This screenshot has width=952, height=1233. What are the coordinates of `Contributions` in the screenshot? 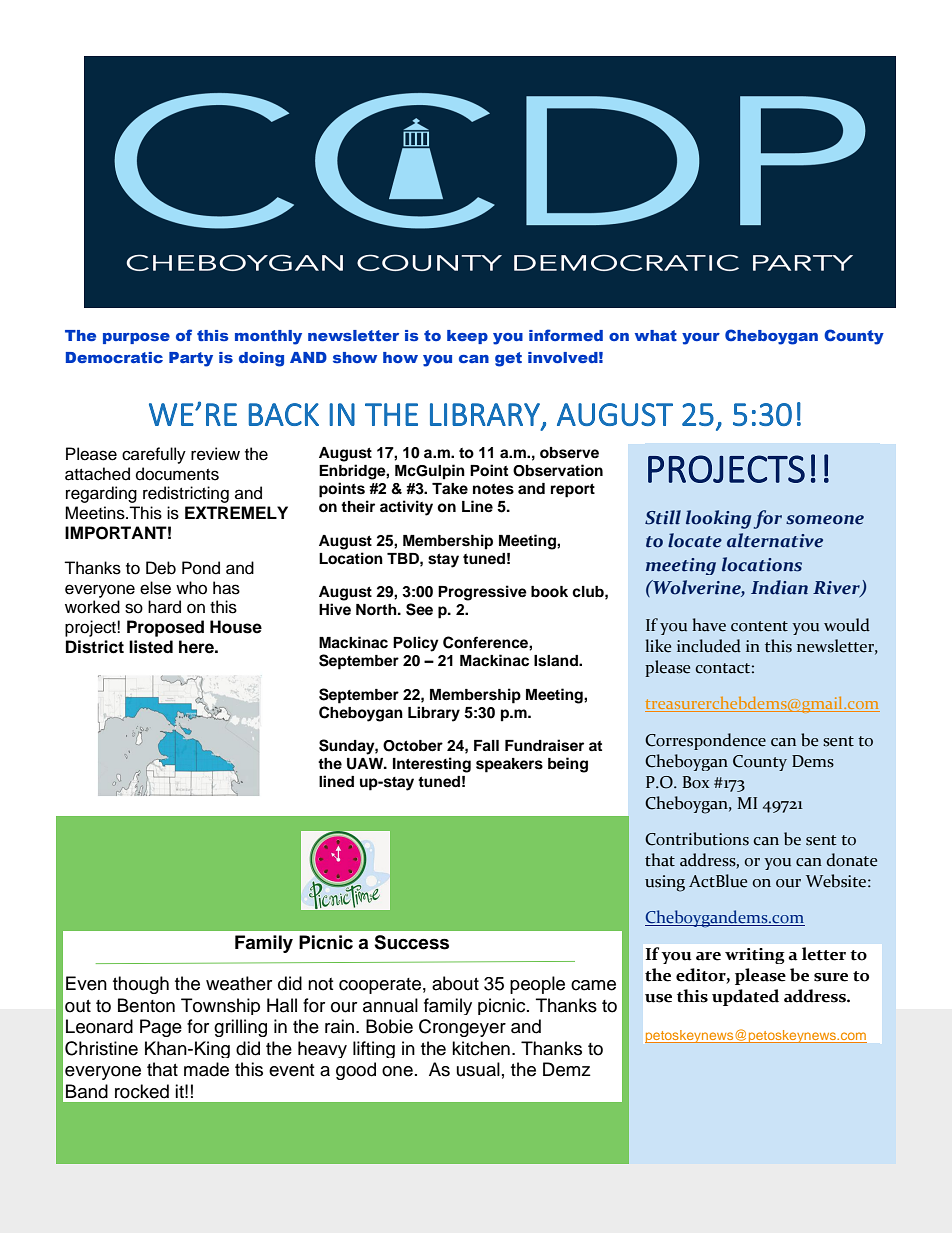 It's located at (697, 839).
